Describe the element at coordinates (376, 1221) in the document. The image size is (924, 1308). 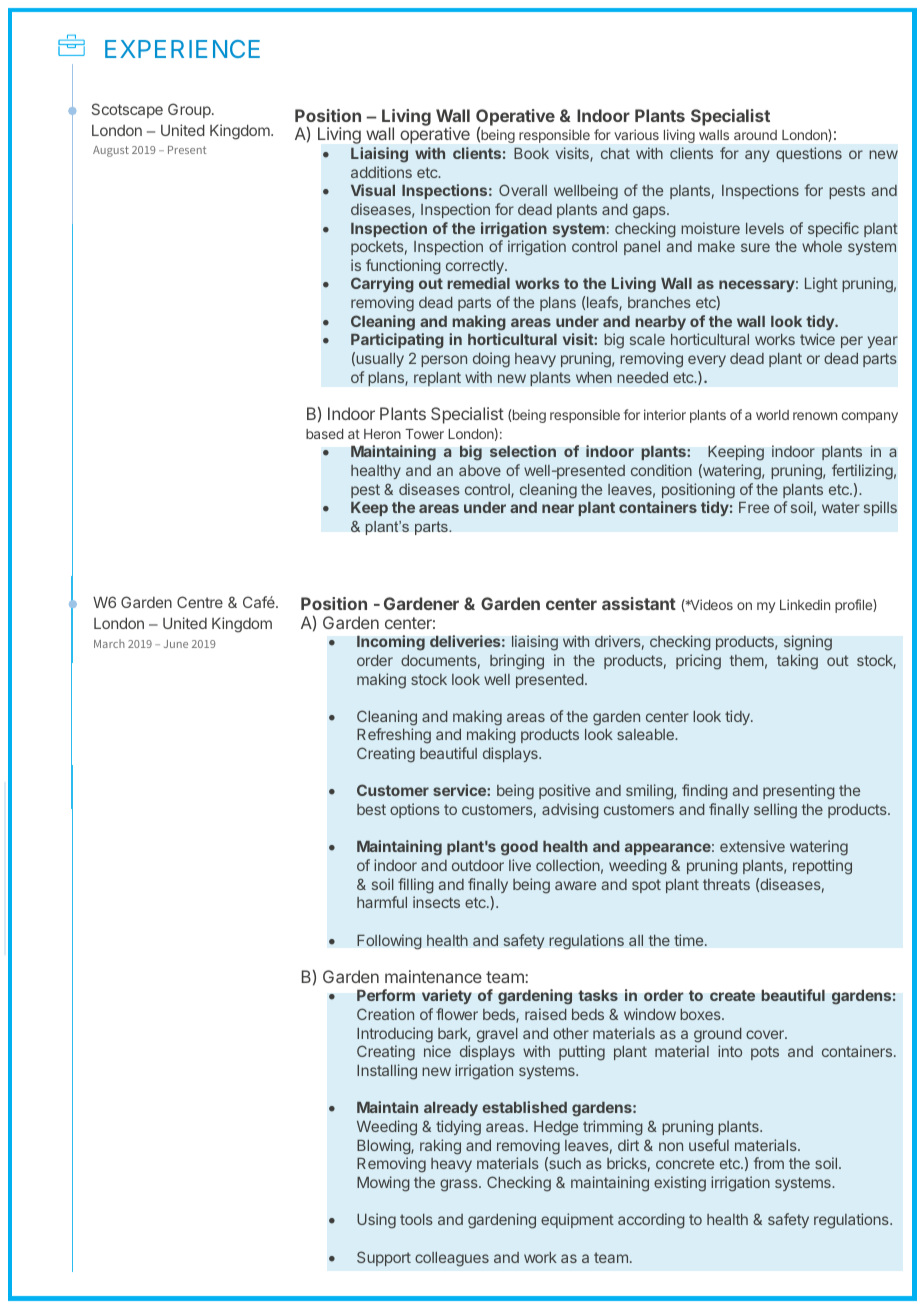
I see `Using` at that location.
